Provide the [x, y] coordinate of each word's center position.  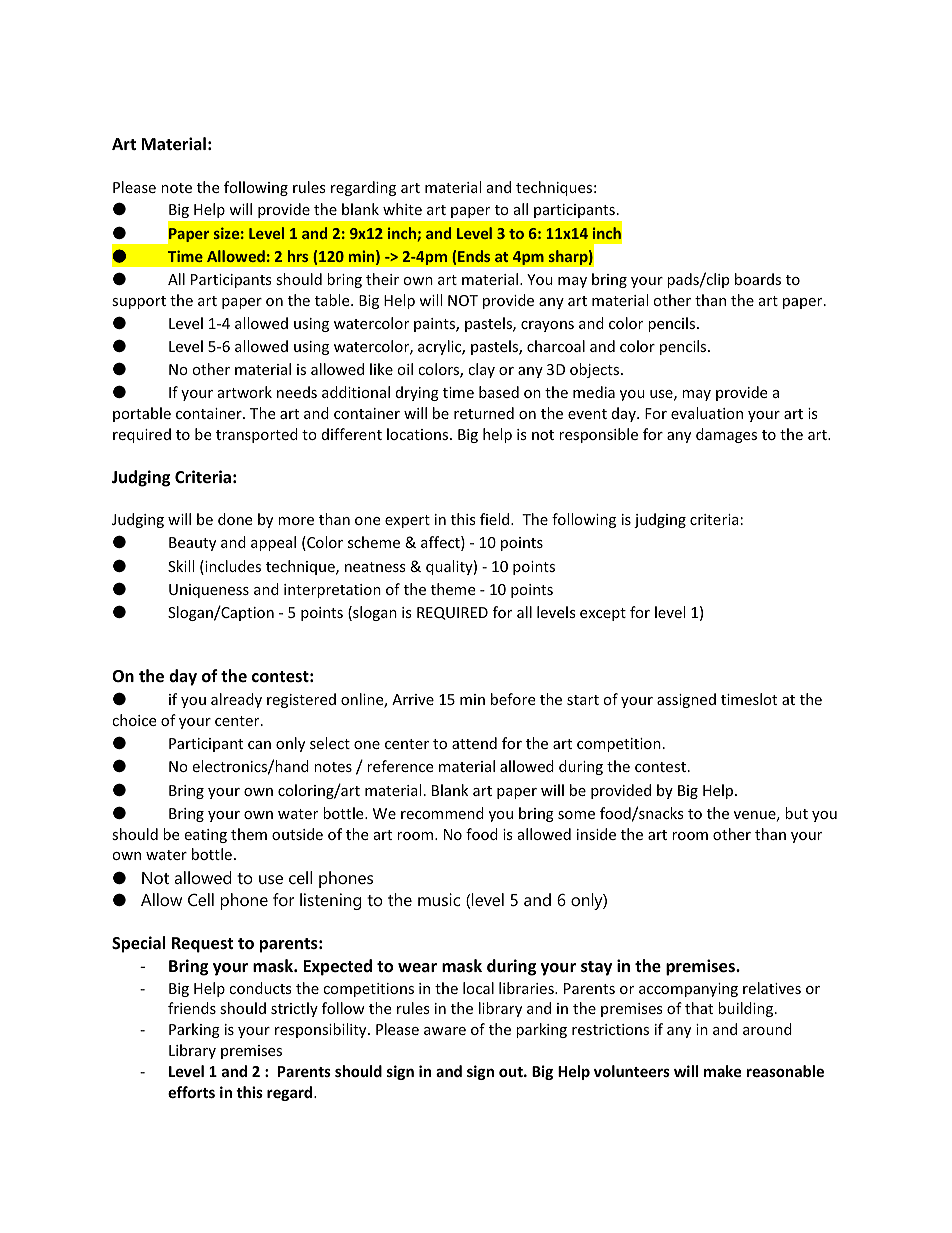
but [796, 813]
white [402, 209]
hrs [298, 256]
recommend [442, 813]
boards [758, 279]
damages [726, 435]
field [496, 519]
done [235, 519]
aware [445, 1031]
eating [205, 836]
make [723, 1071]
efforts [191, 1092]
